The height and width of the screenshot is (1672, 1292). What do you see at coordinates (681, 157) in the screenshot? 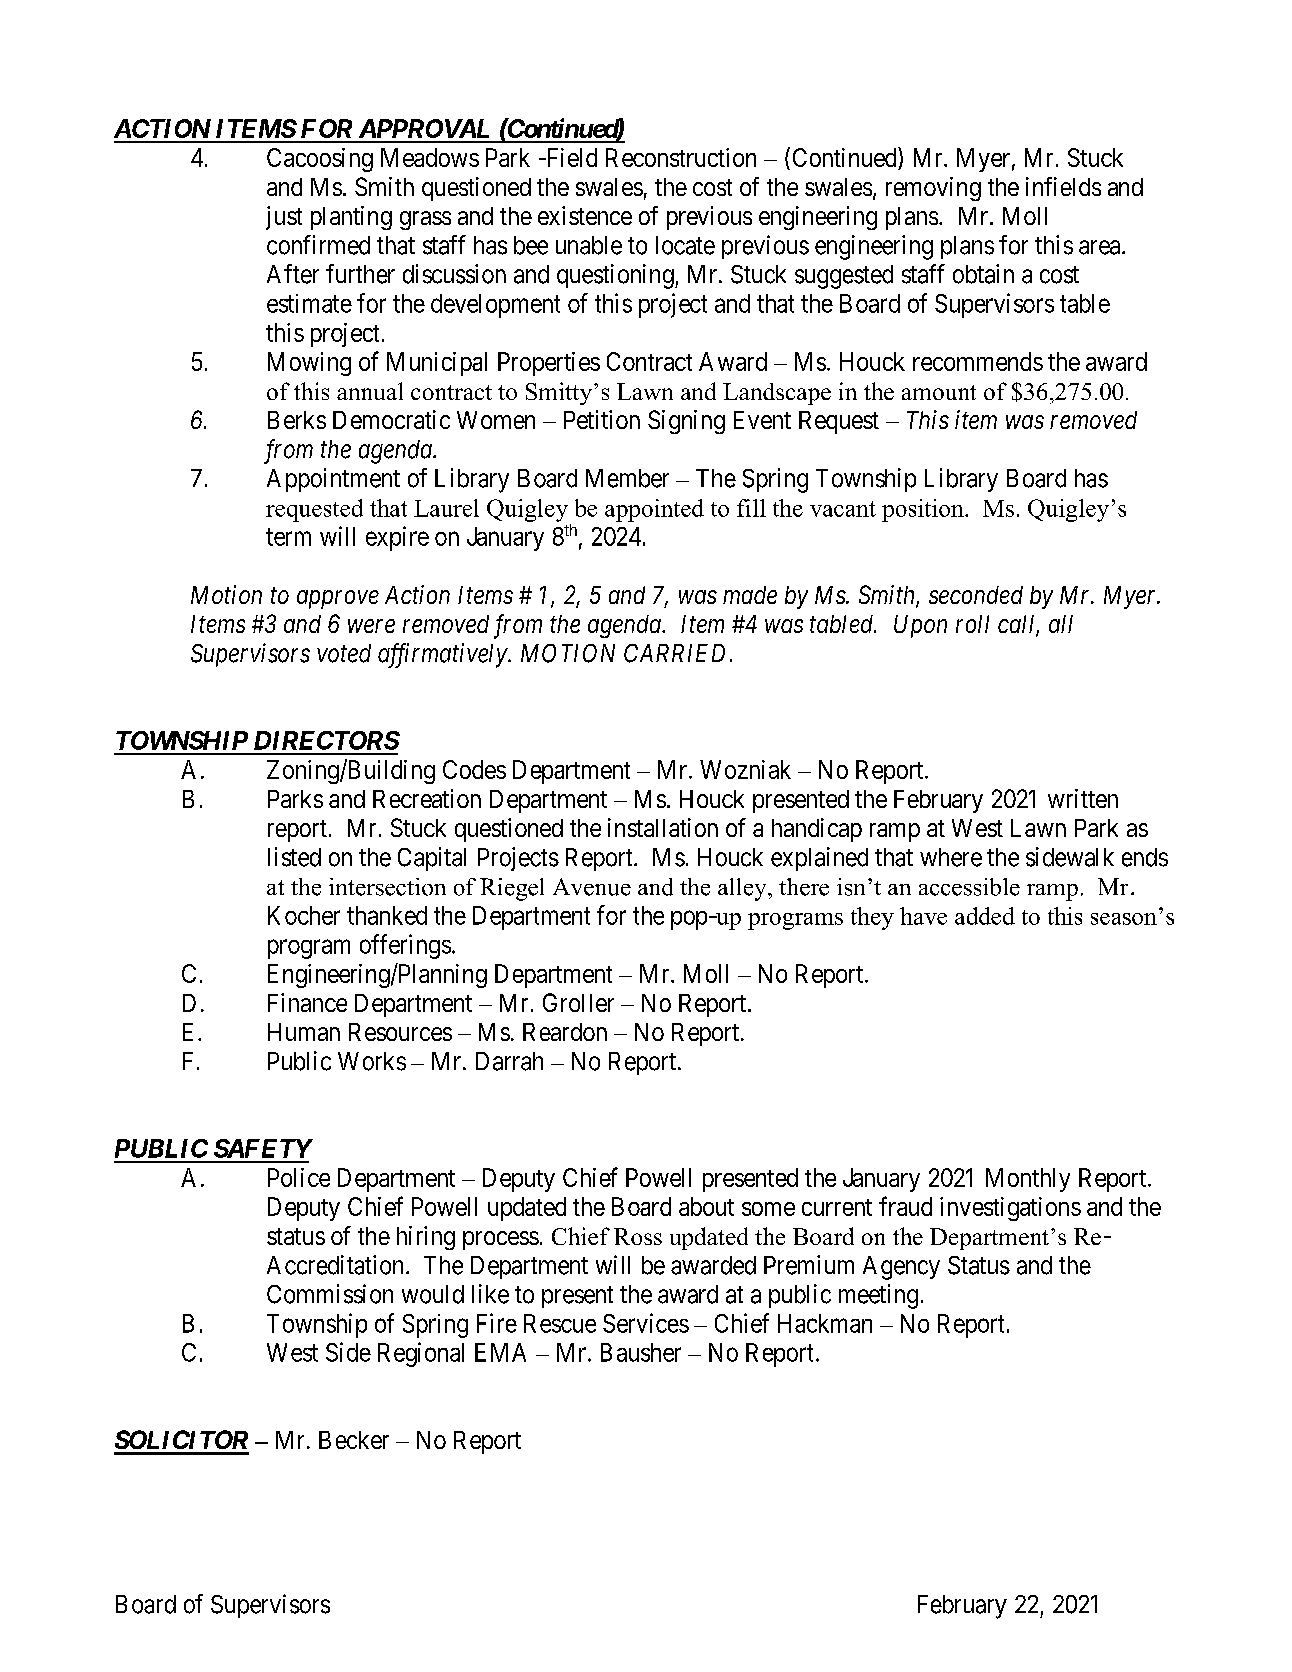
I see `Reconstruction` at bounding box center [681, 157].
